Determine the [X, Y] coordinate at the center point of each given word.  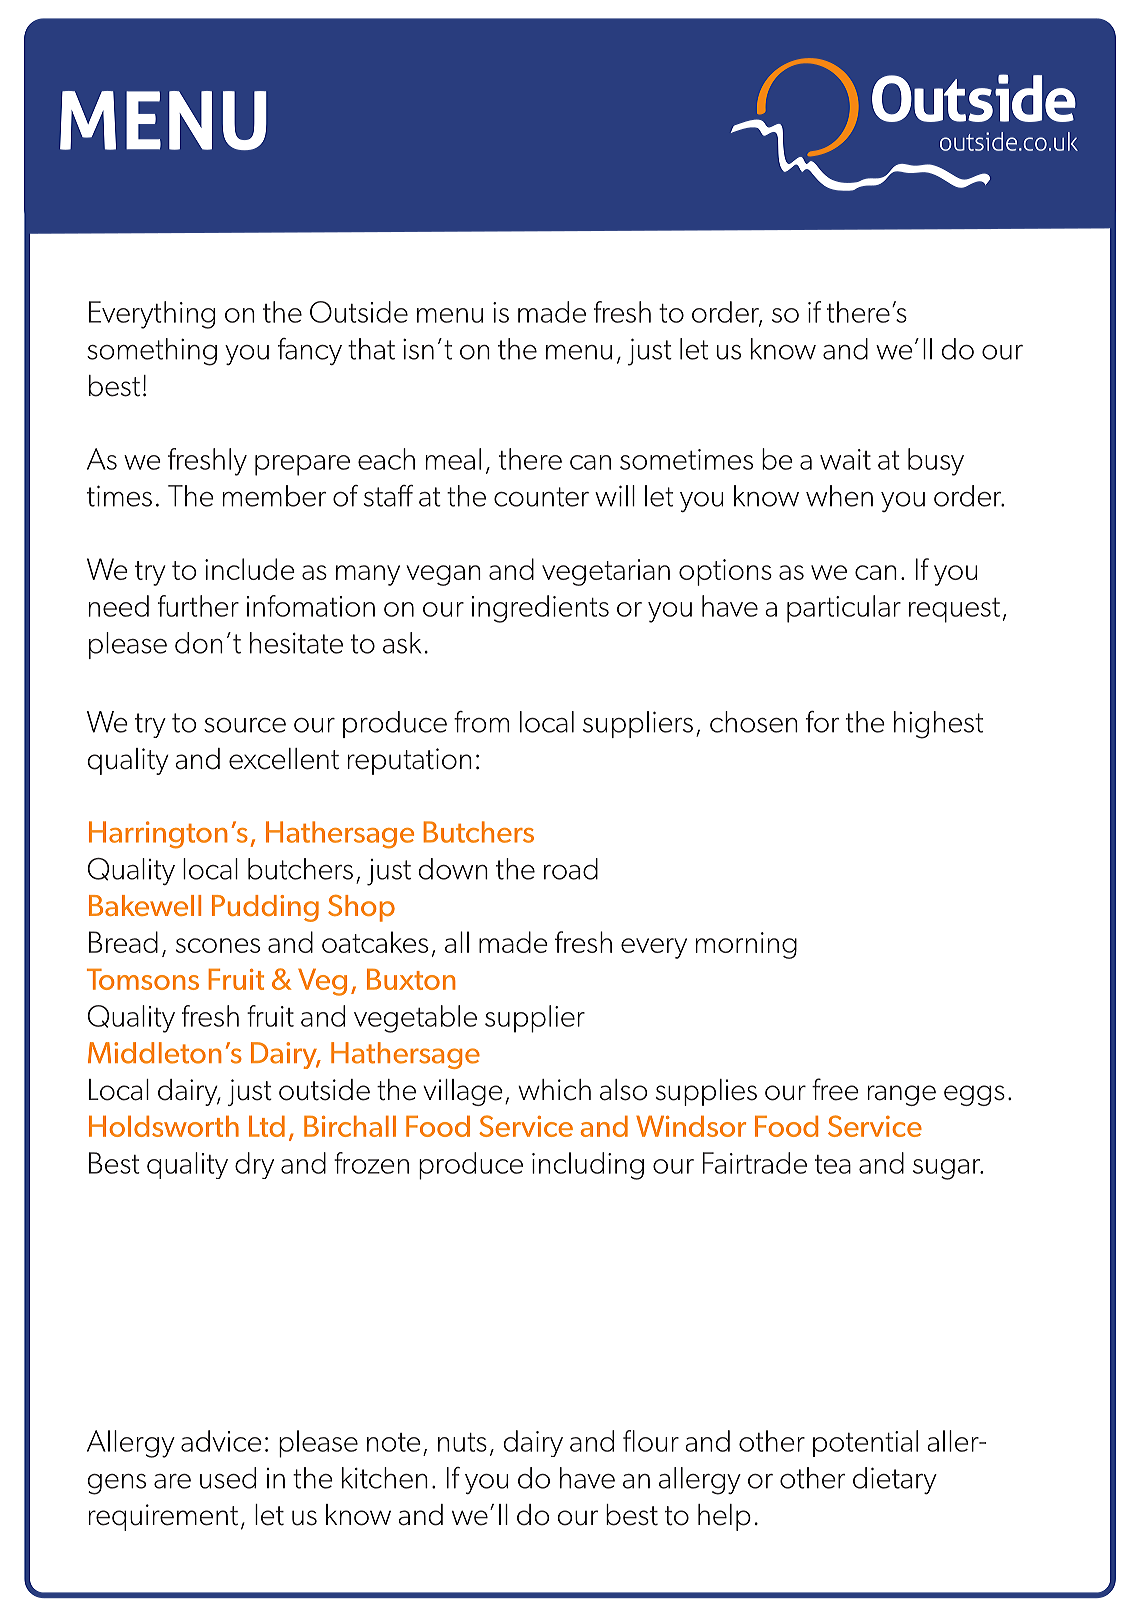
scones [217, 945]
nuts [462, 1442]
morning [746, 945]
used [228, 1478]
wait [845, 459]
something [152, 352]
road [571, 869]
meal [453, 459]
